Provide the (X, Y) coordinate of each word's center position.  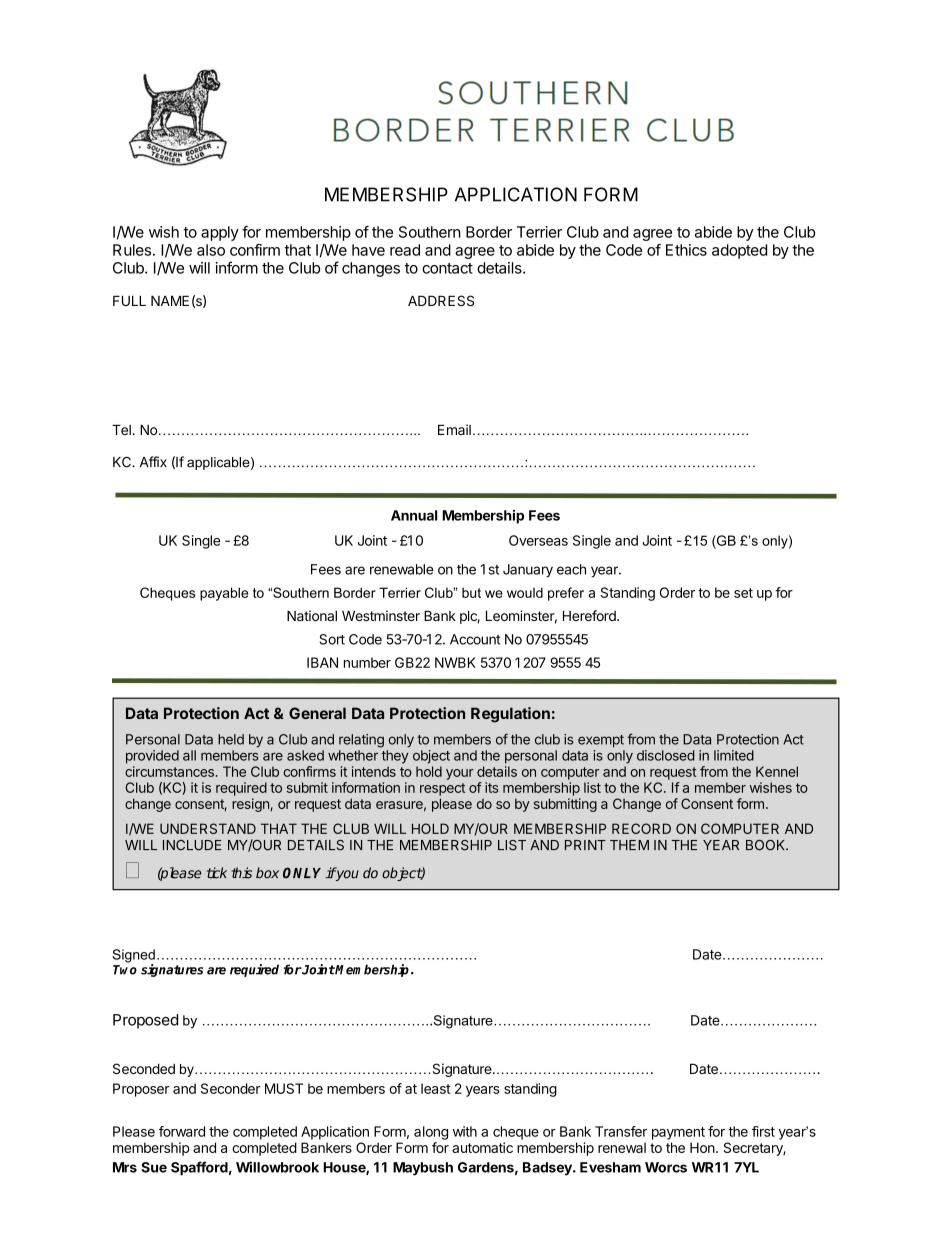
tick (217, 873)
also (211, 250)
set (743, 593)
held (231, 739)
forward (182, 1131)
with (465, 1131)
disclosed (666, 755)
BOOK (767, 845)
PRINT (585, 845)
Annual (414, 515)
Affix (153, 461)
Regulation (510, 715)
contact (447, 268)
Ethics (686, 250)
